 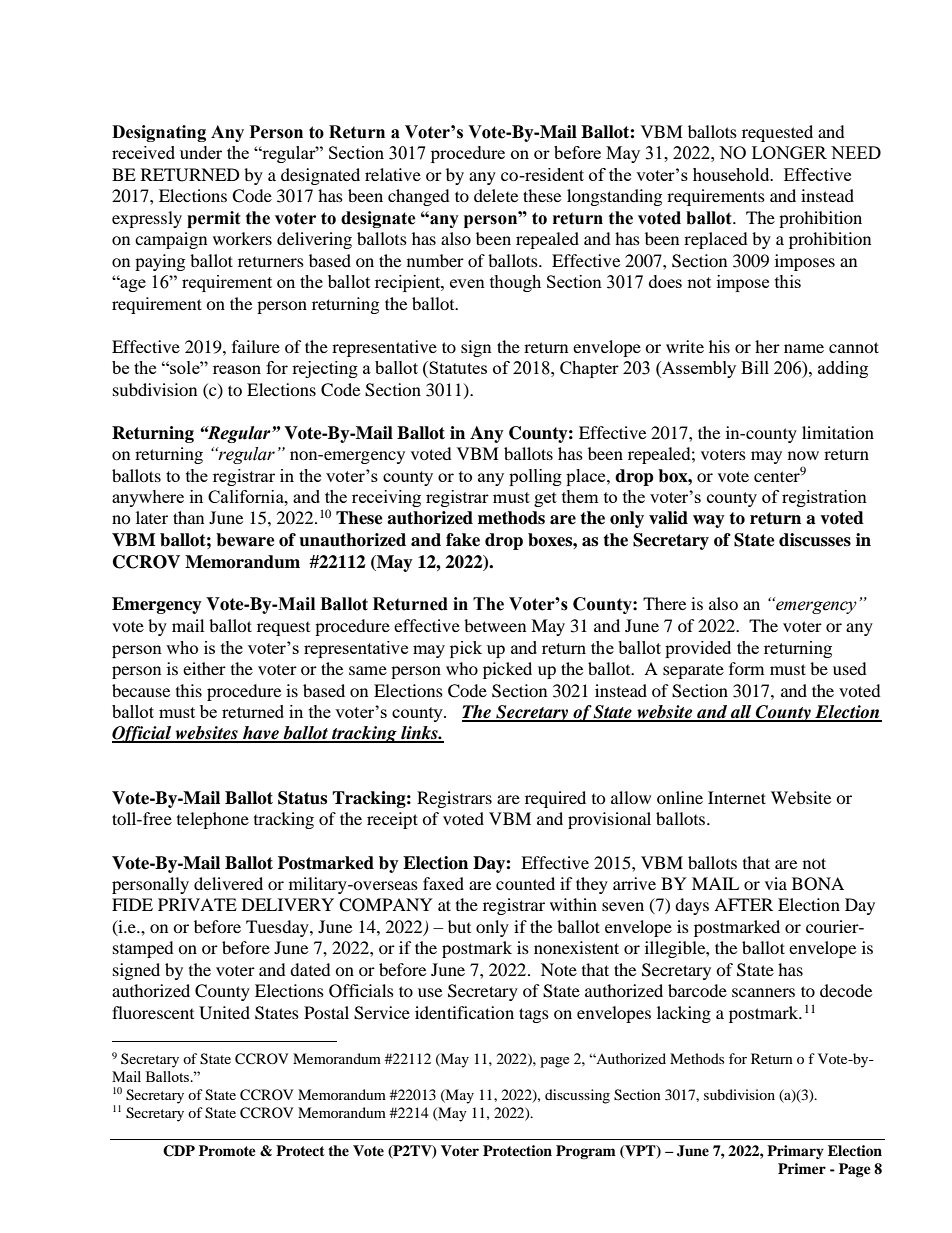 I want to click on Promote, so click(x=227, y=1150).
